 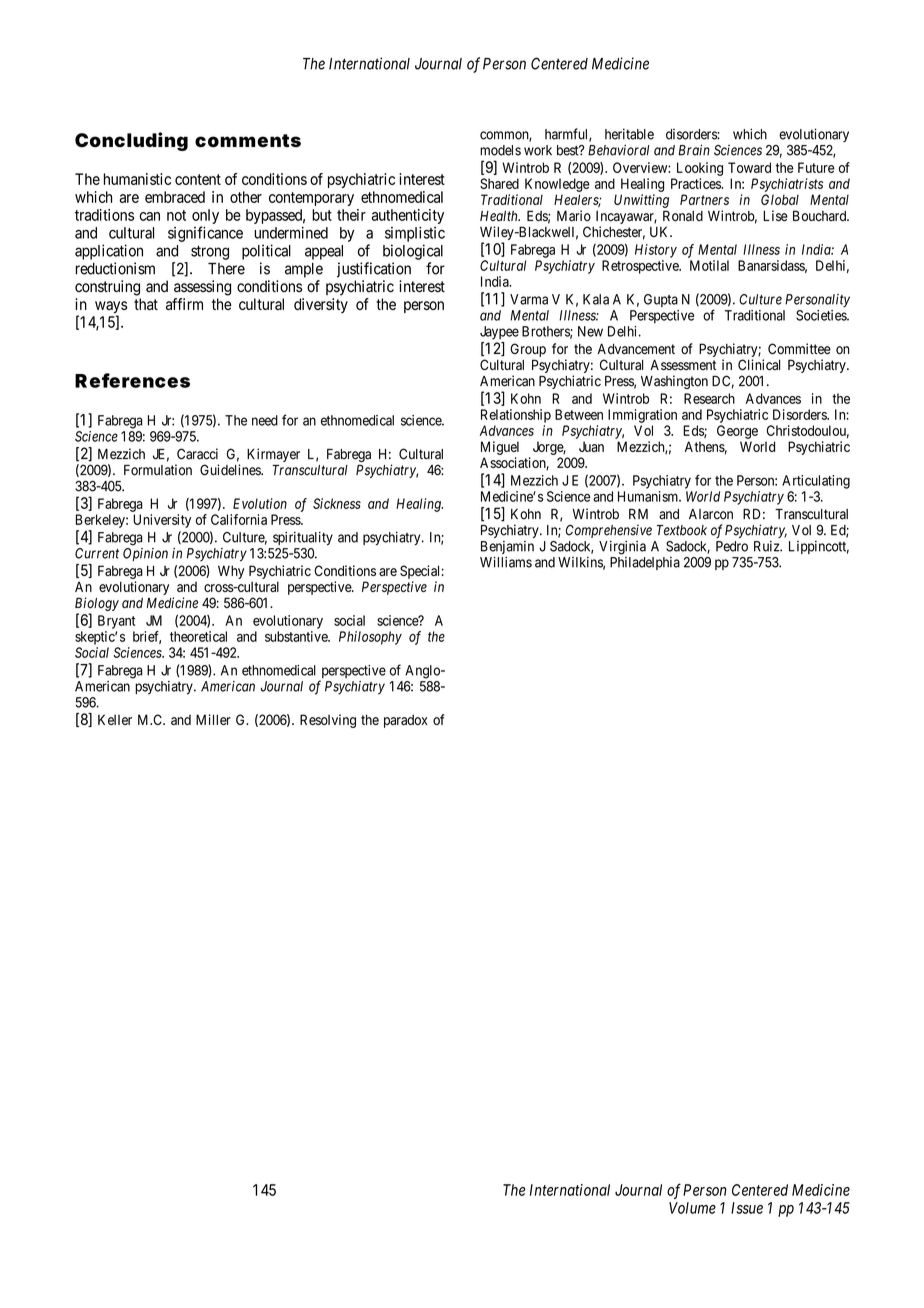 I want to click on Miller, so click(x=213, y=719).
